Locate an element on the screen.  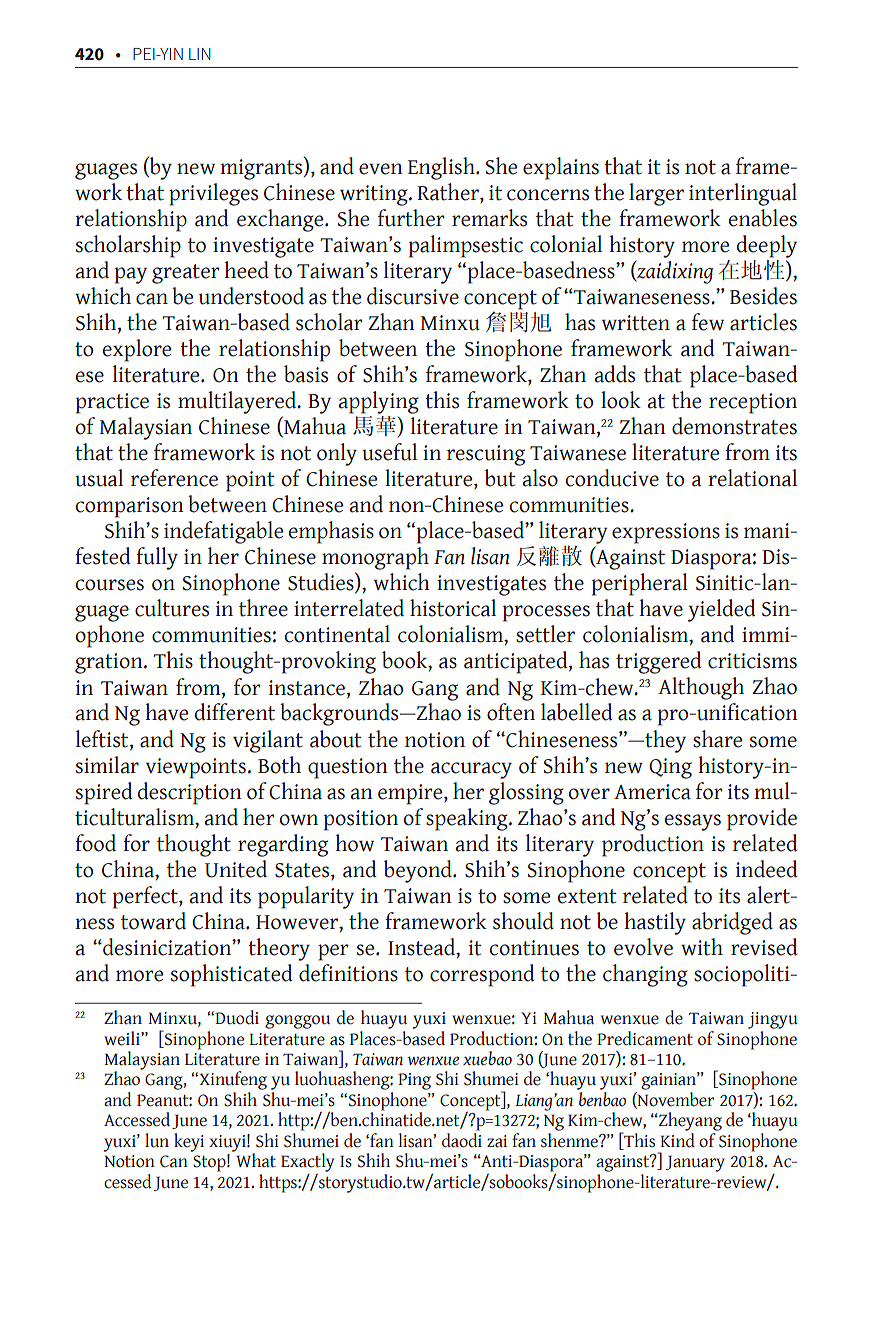
historical is located at coordinates (453, 608).
